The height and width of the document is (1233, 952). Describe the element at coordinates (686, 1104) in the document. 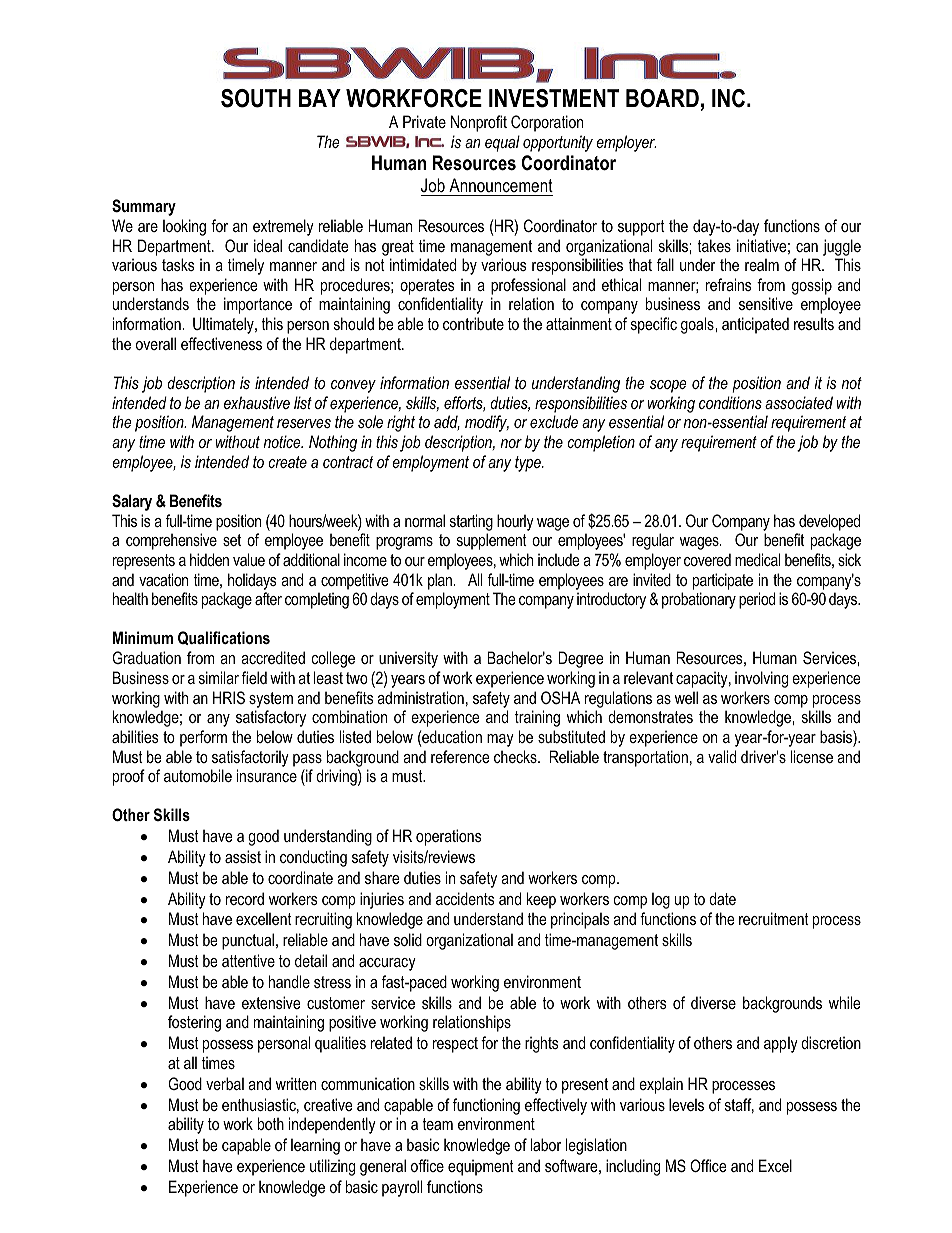

I see `levels` at that location.
